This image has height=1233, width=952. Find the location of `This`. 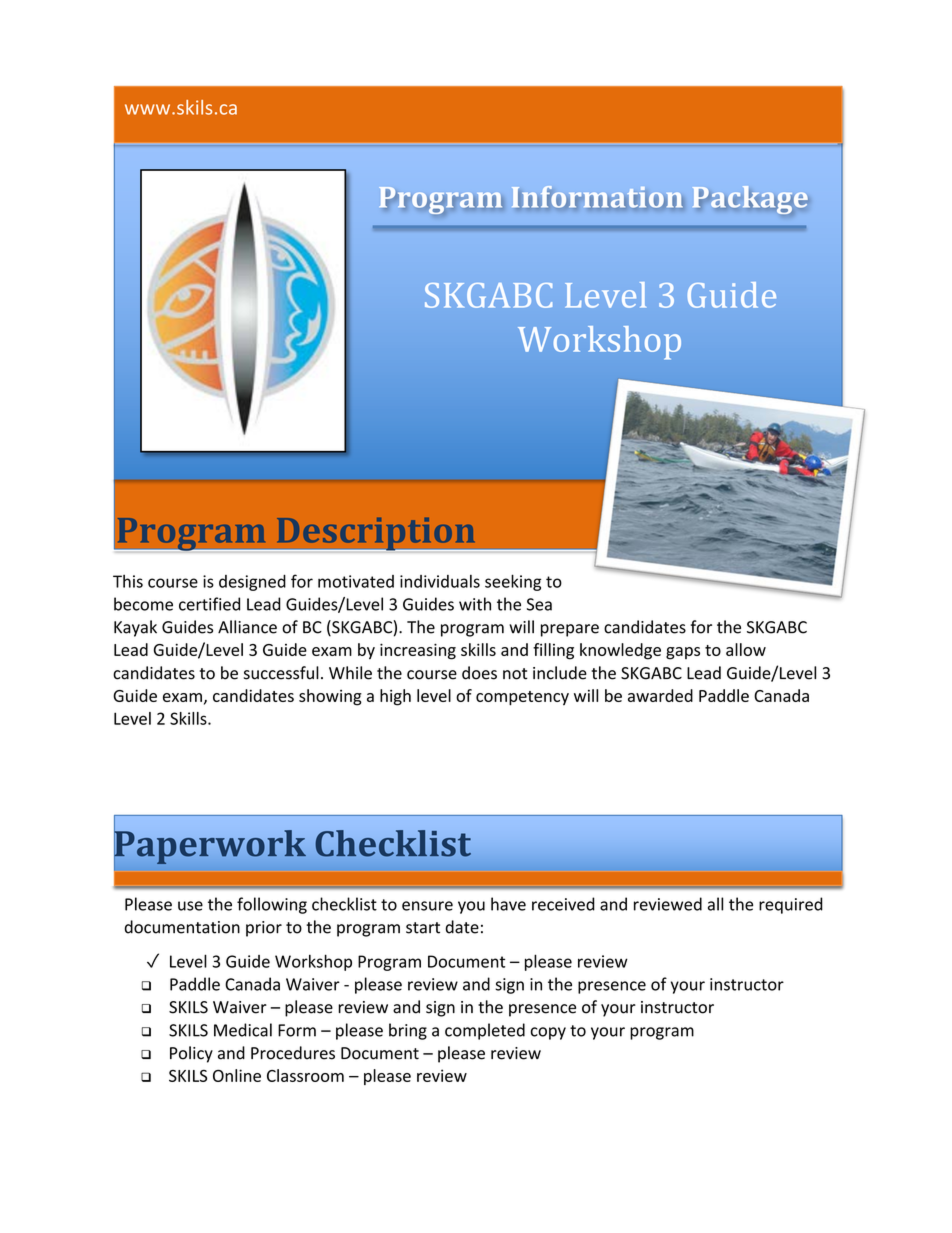

This is located at coordinates (128, 581).
